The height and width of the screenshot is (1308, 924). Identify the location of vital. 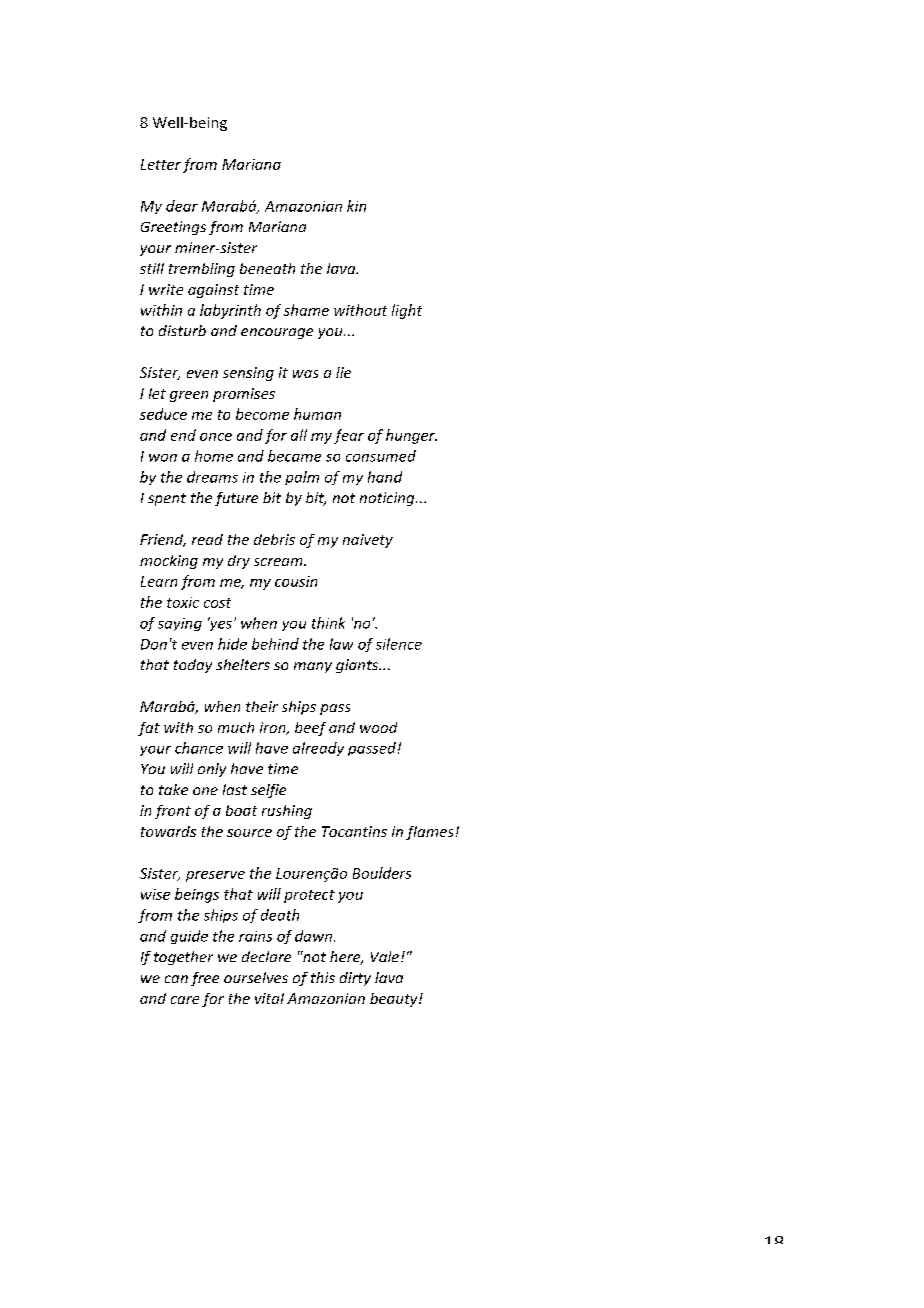
(269, 998).
